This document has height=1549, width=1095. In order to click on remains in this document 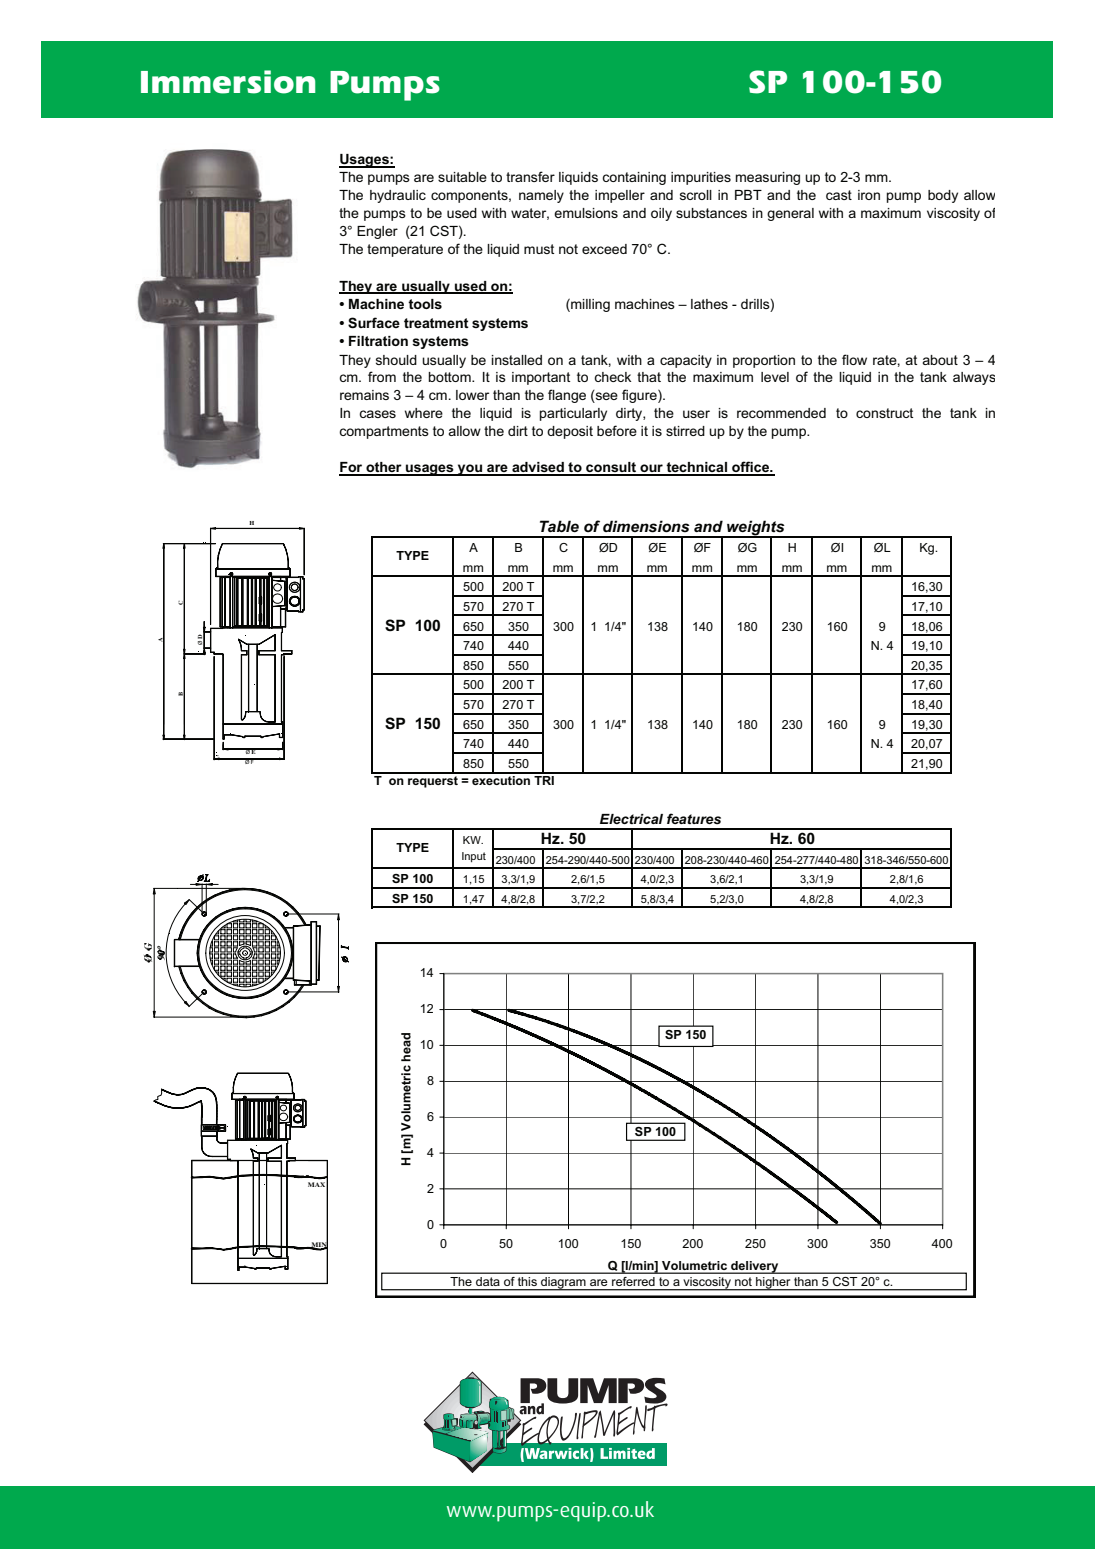, I will do `click(364, 395)`.
